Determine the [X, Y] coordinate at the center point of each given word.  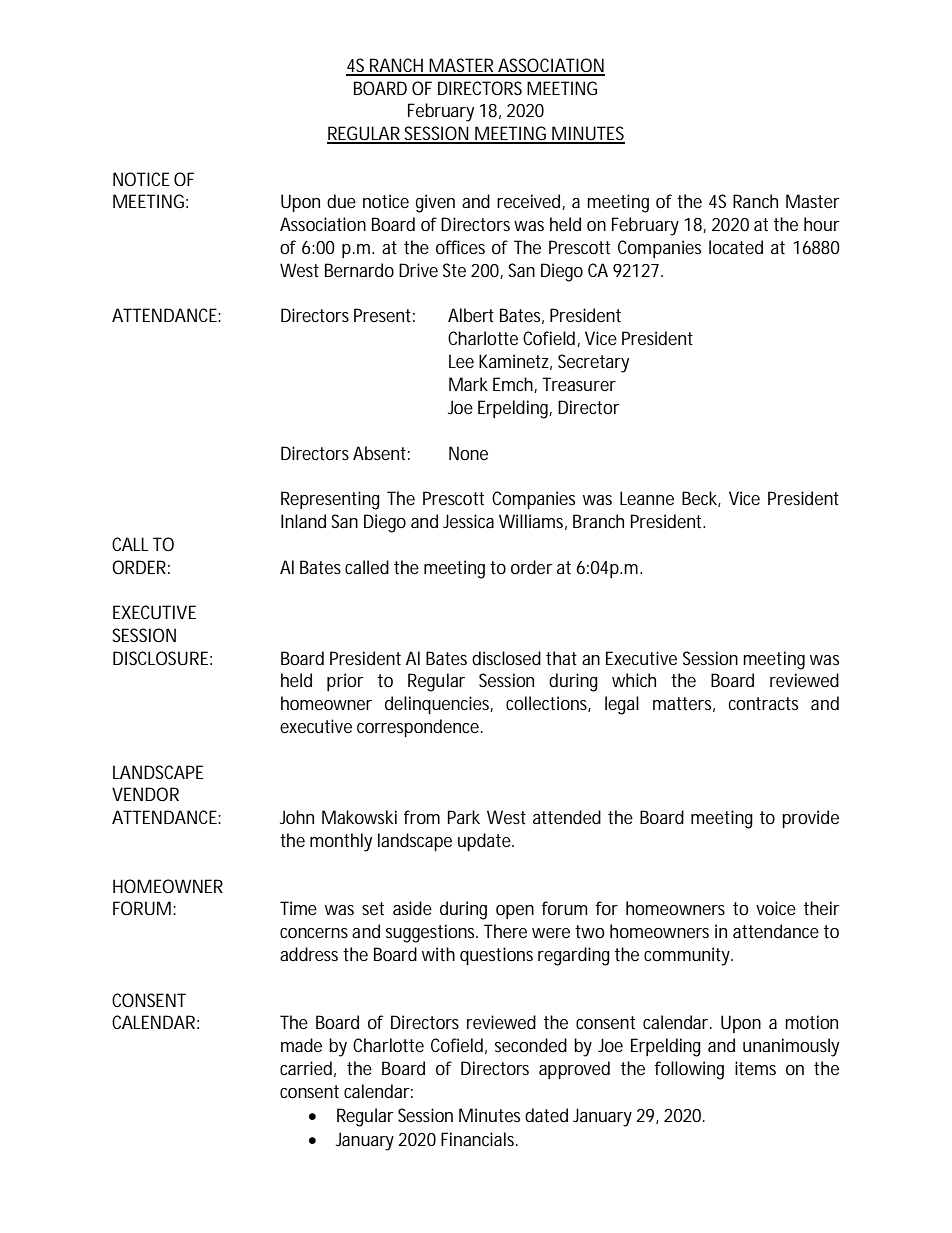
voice [776, 908]
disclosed [506, 658]
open [515, 912]
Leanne [647, 498]
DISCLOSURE [160, 658]
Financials [479, 1139]
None [468, 453]
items [755, 1068]
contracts [763, 703]
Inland [303, 521]
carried [306, 1068]
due [341, 201]
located [736, 247]
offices [460, 247]
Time [298, 908]
